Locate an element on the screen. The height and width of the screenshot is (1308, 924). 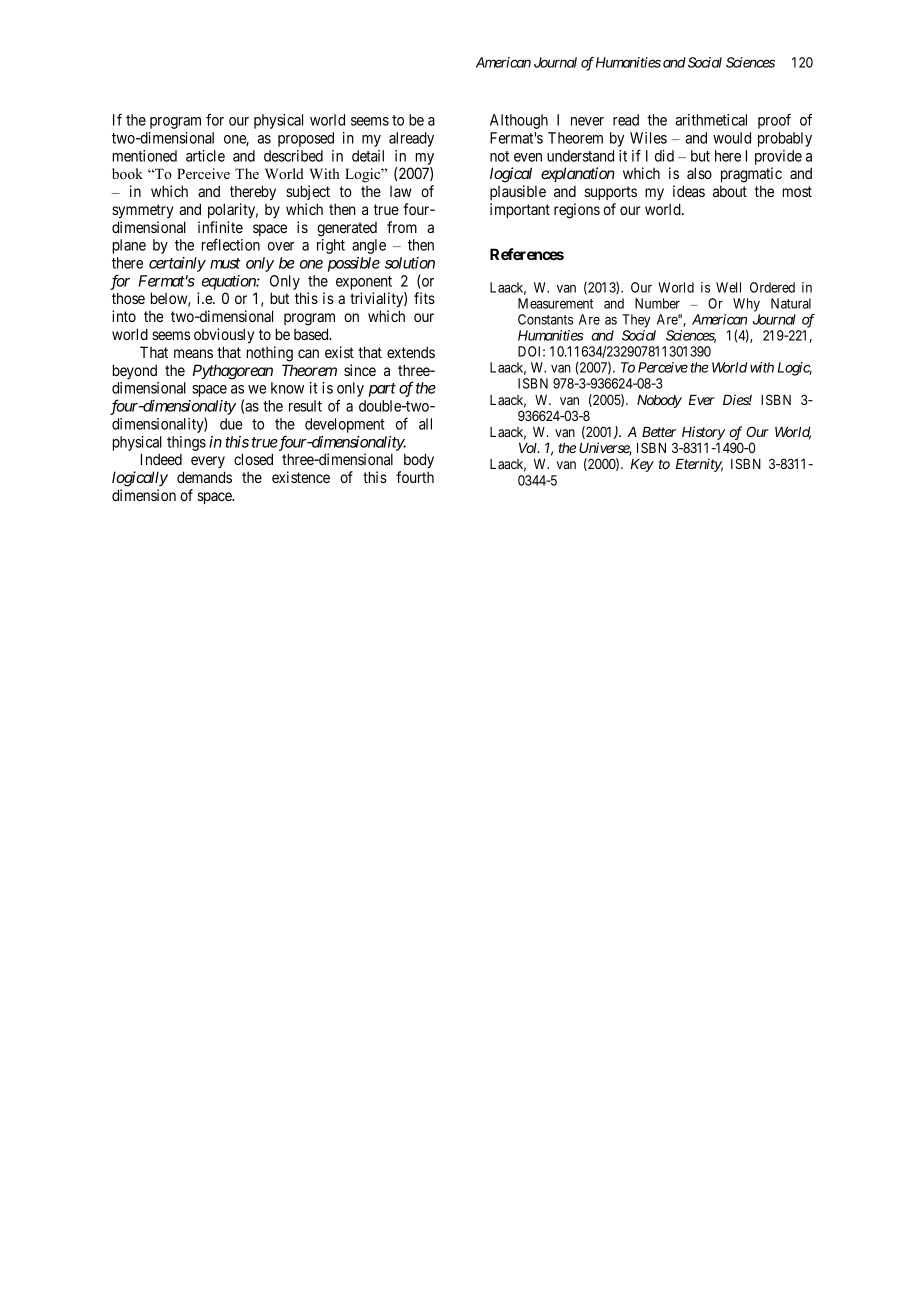
reflection is located at coordinates (231, 244).
